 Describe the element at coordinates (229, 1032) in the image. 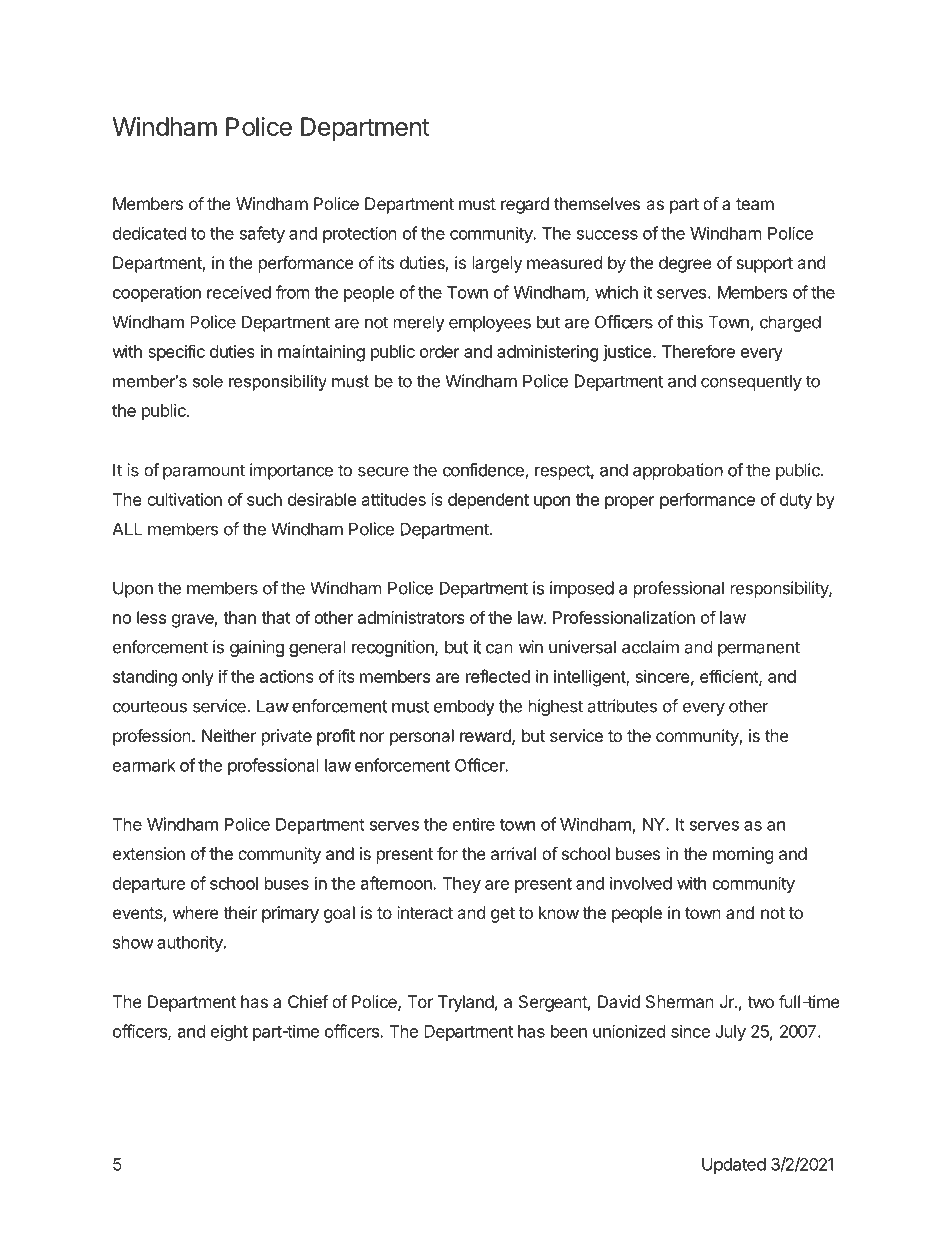

I see `eight` at that location.
